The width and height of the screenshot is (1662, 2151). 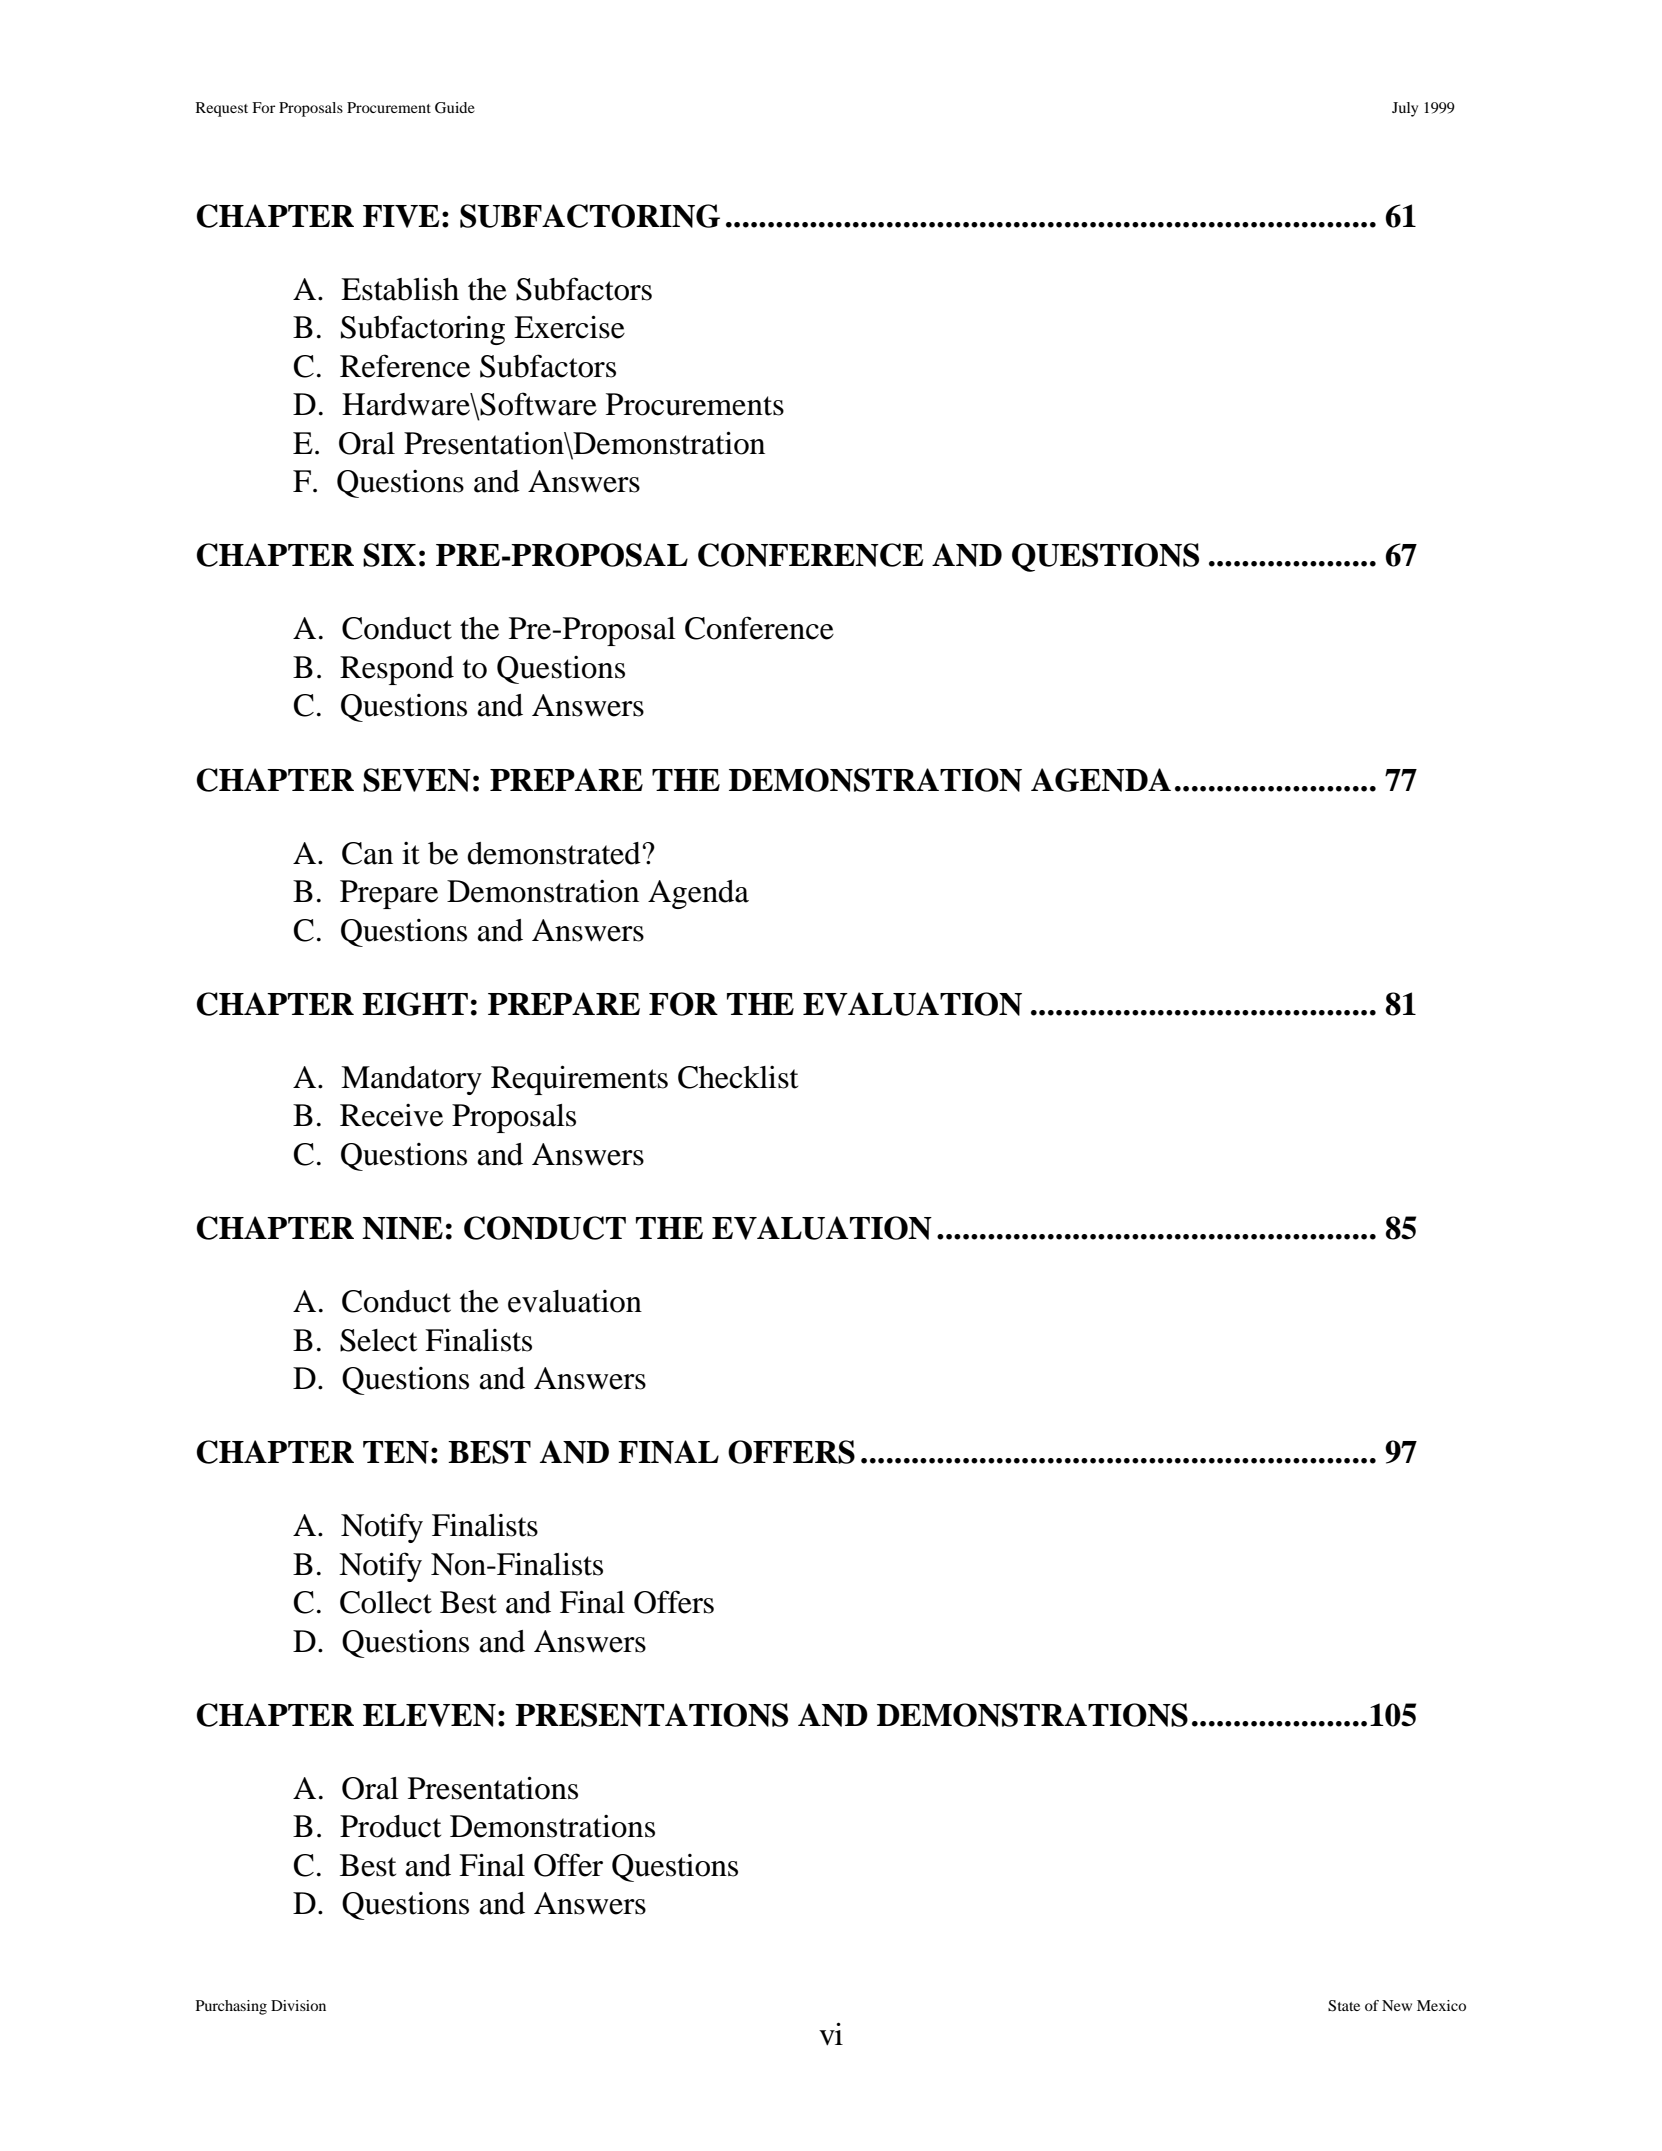 I want to click on TEN, so click(x=396, y=1452).
